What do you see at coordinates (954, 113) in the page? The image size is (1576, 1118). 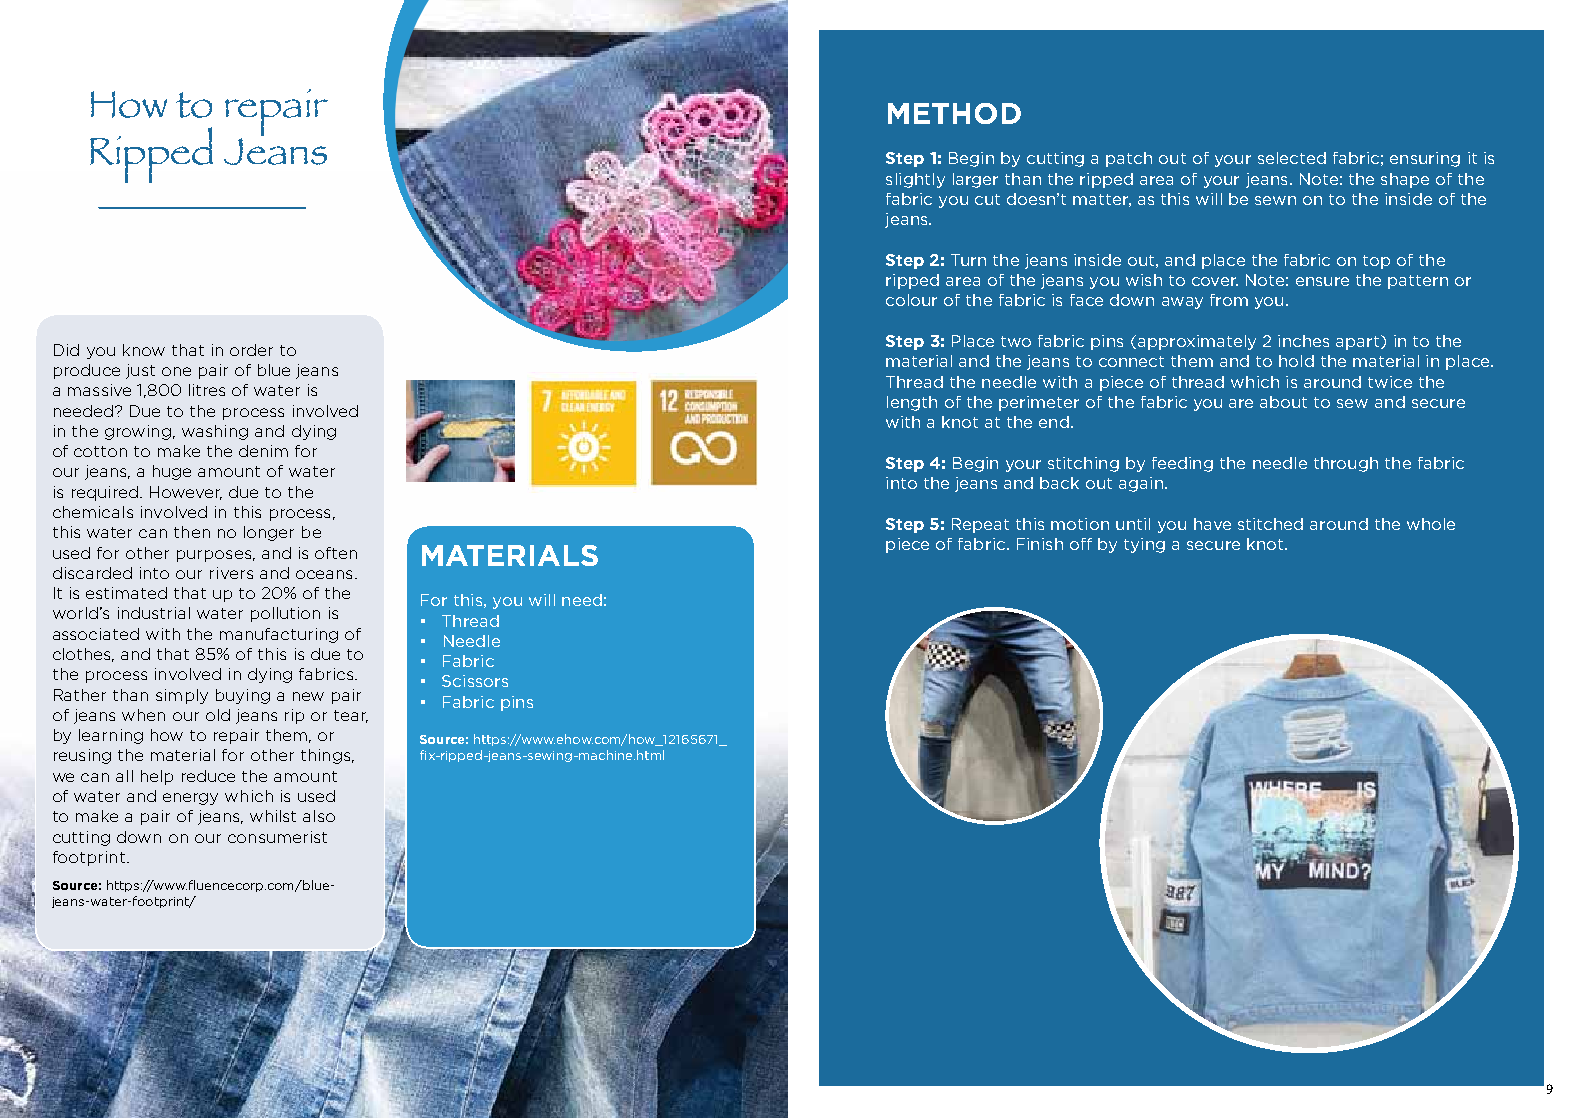 I see `METHOD` at bounding box center [954, 113].
